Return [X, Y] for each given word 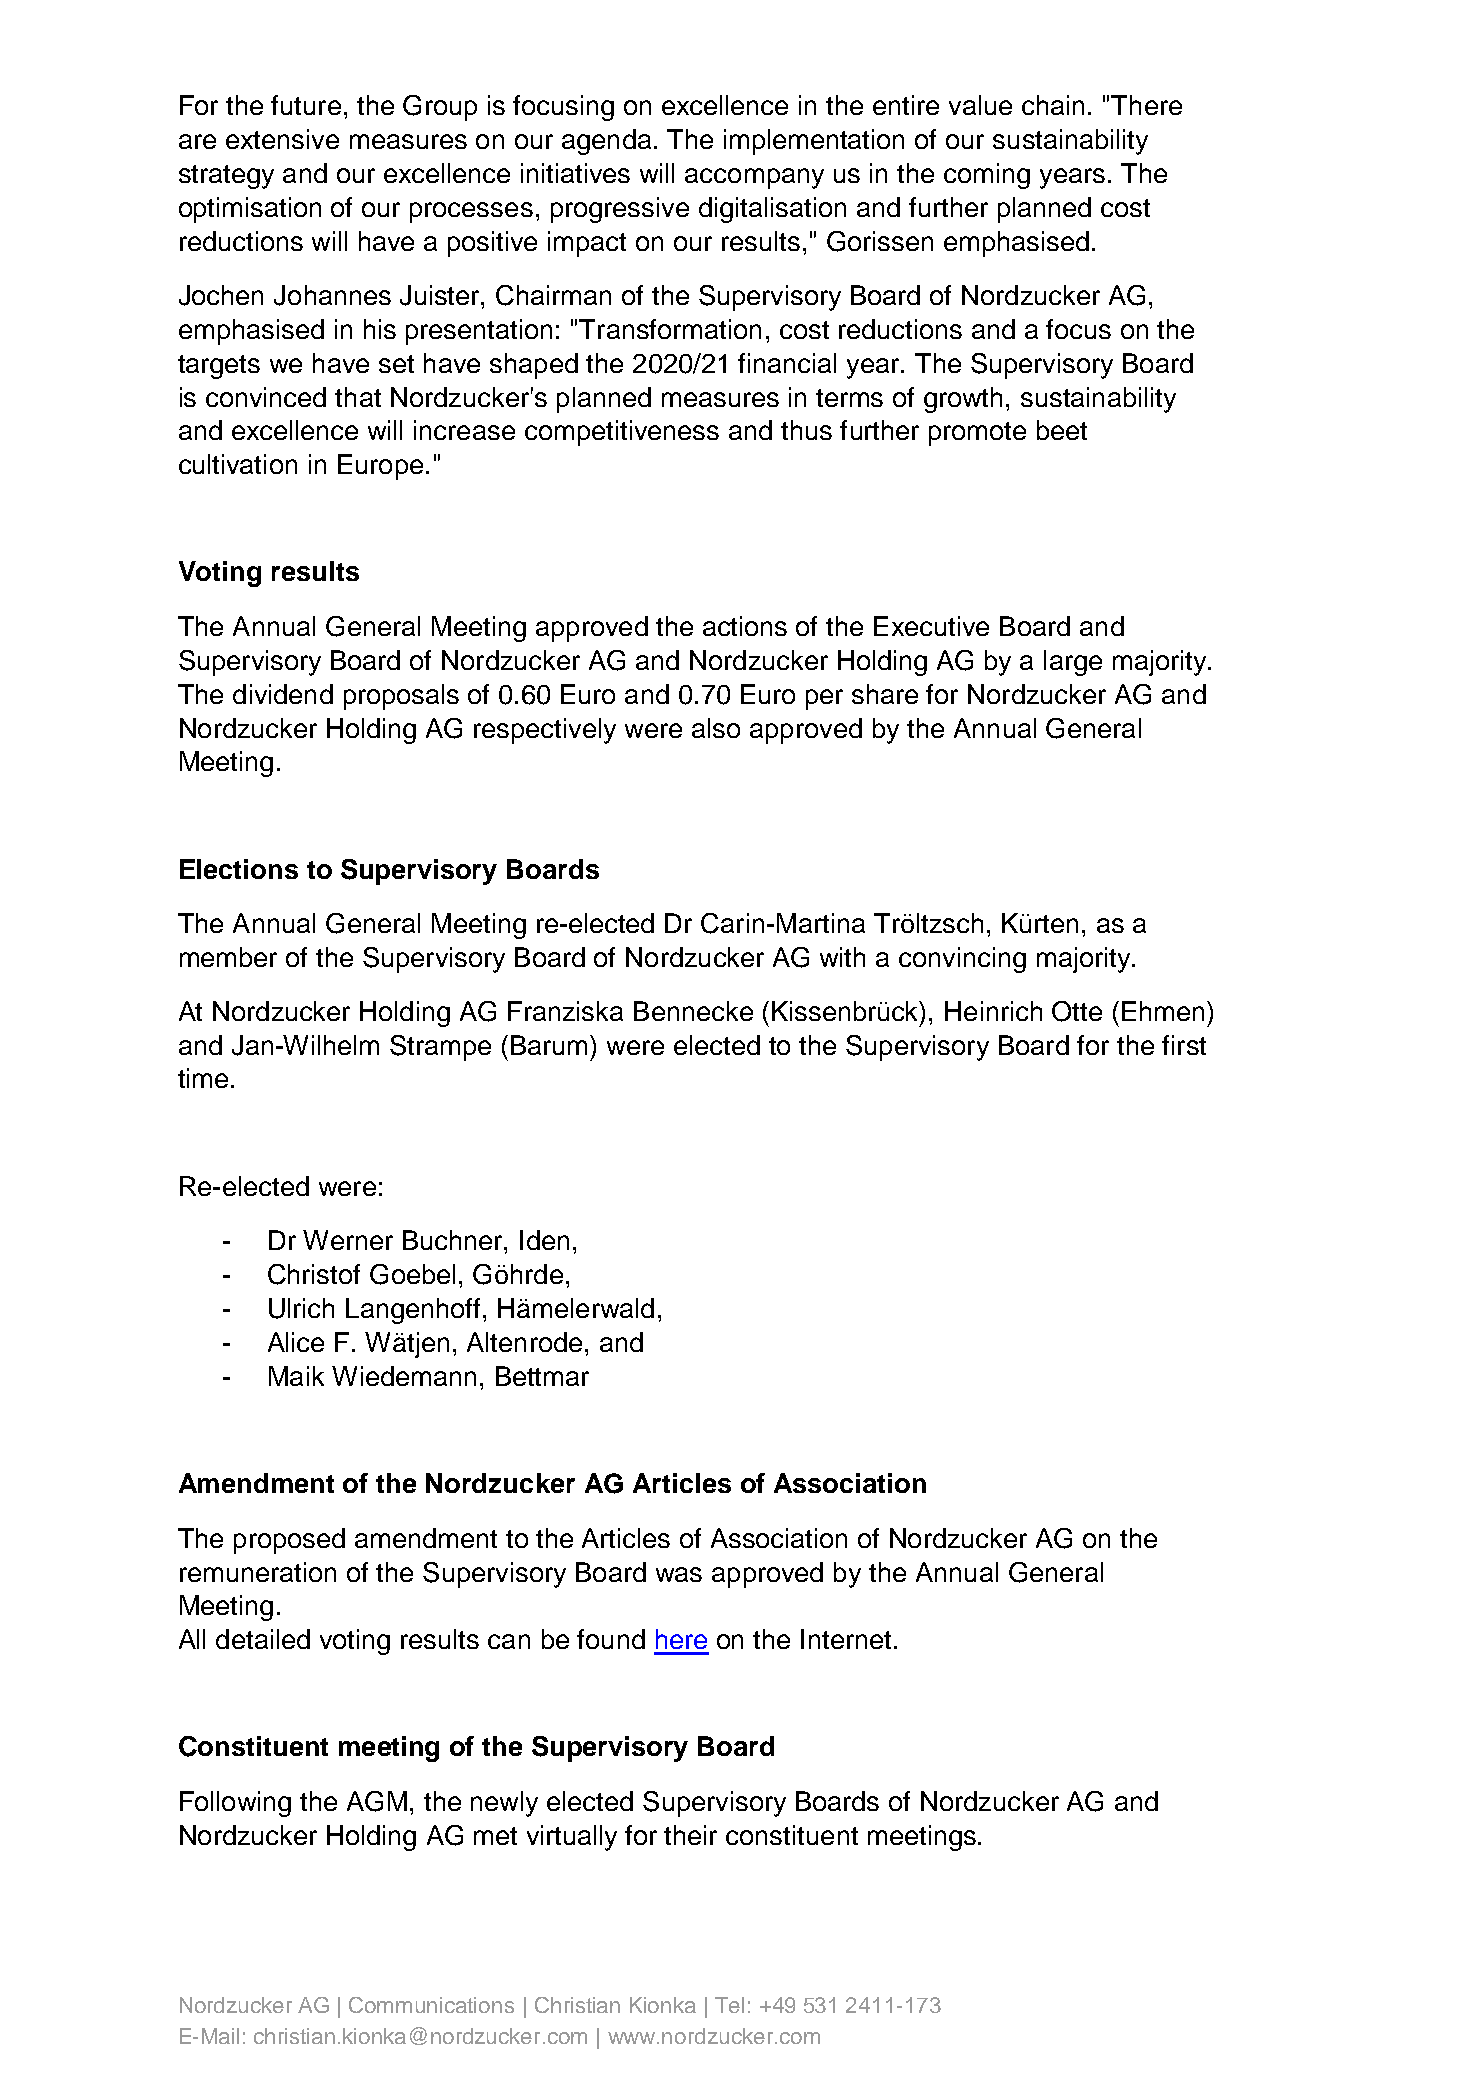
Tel [729, 2005]
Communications [431, 2005]
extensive [282, 139]
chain [1053, 105]
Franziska [565, 1011]
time [203, 1078]
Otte [1077, 1011]
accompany [754, 178]
